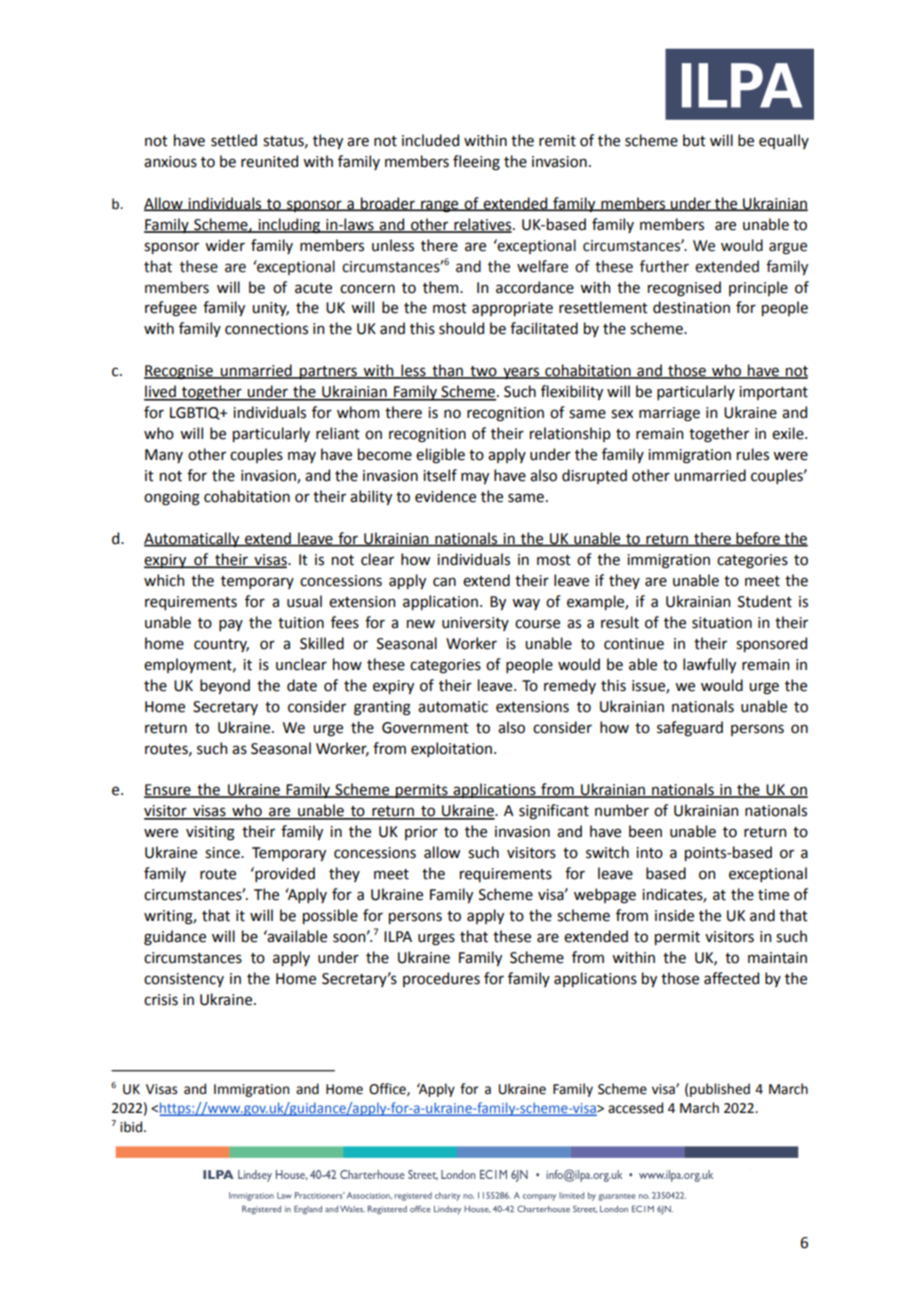 Image resolution: width=924 pixels, height=1307 pixels. What do you see at coordinates (440, 475) in the screenshot?
I see `itself` at bounding box center [440, 475].
